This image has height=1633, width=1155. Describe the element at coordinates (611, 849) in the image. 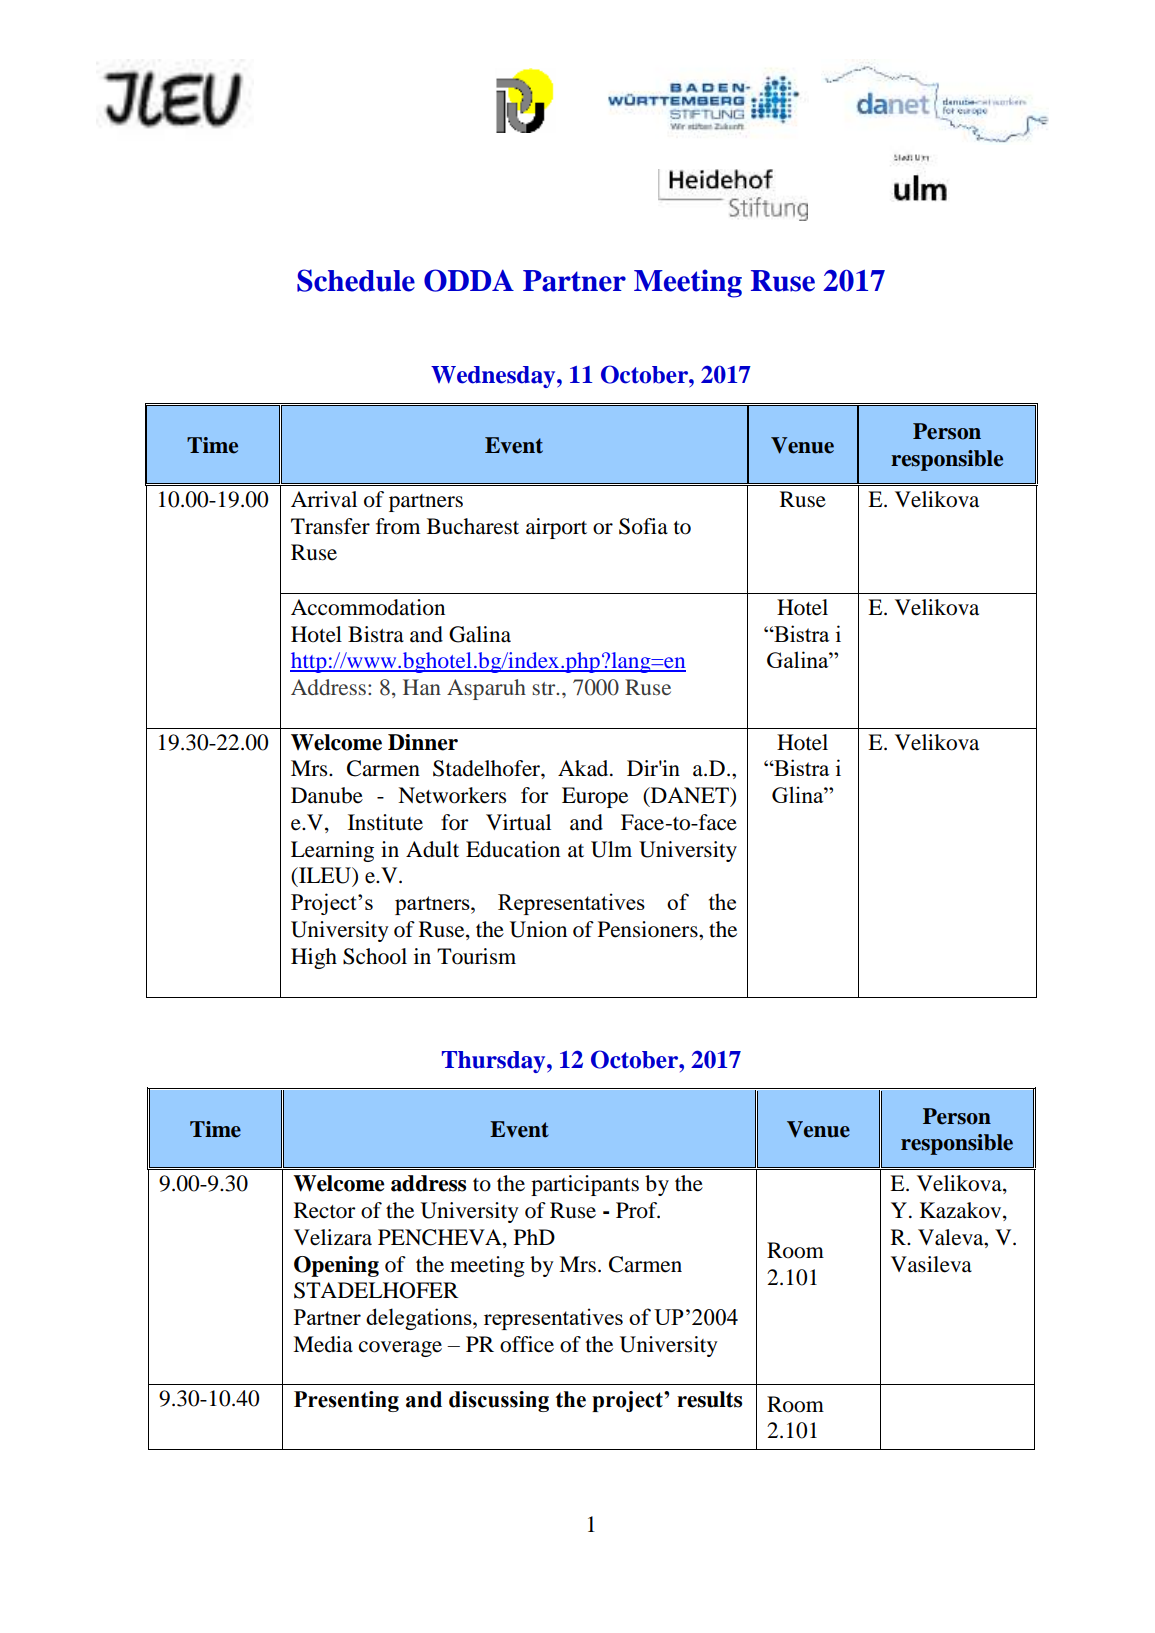

I see `Ulm` at that location.
